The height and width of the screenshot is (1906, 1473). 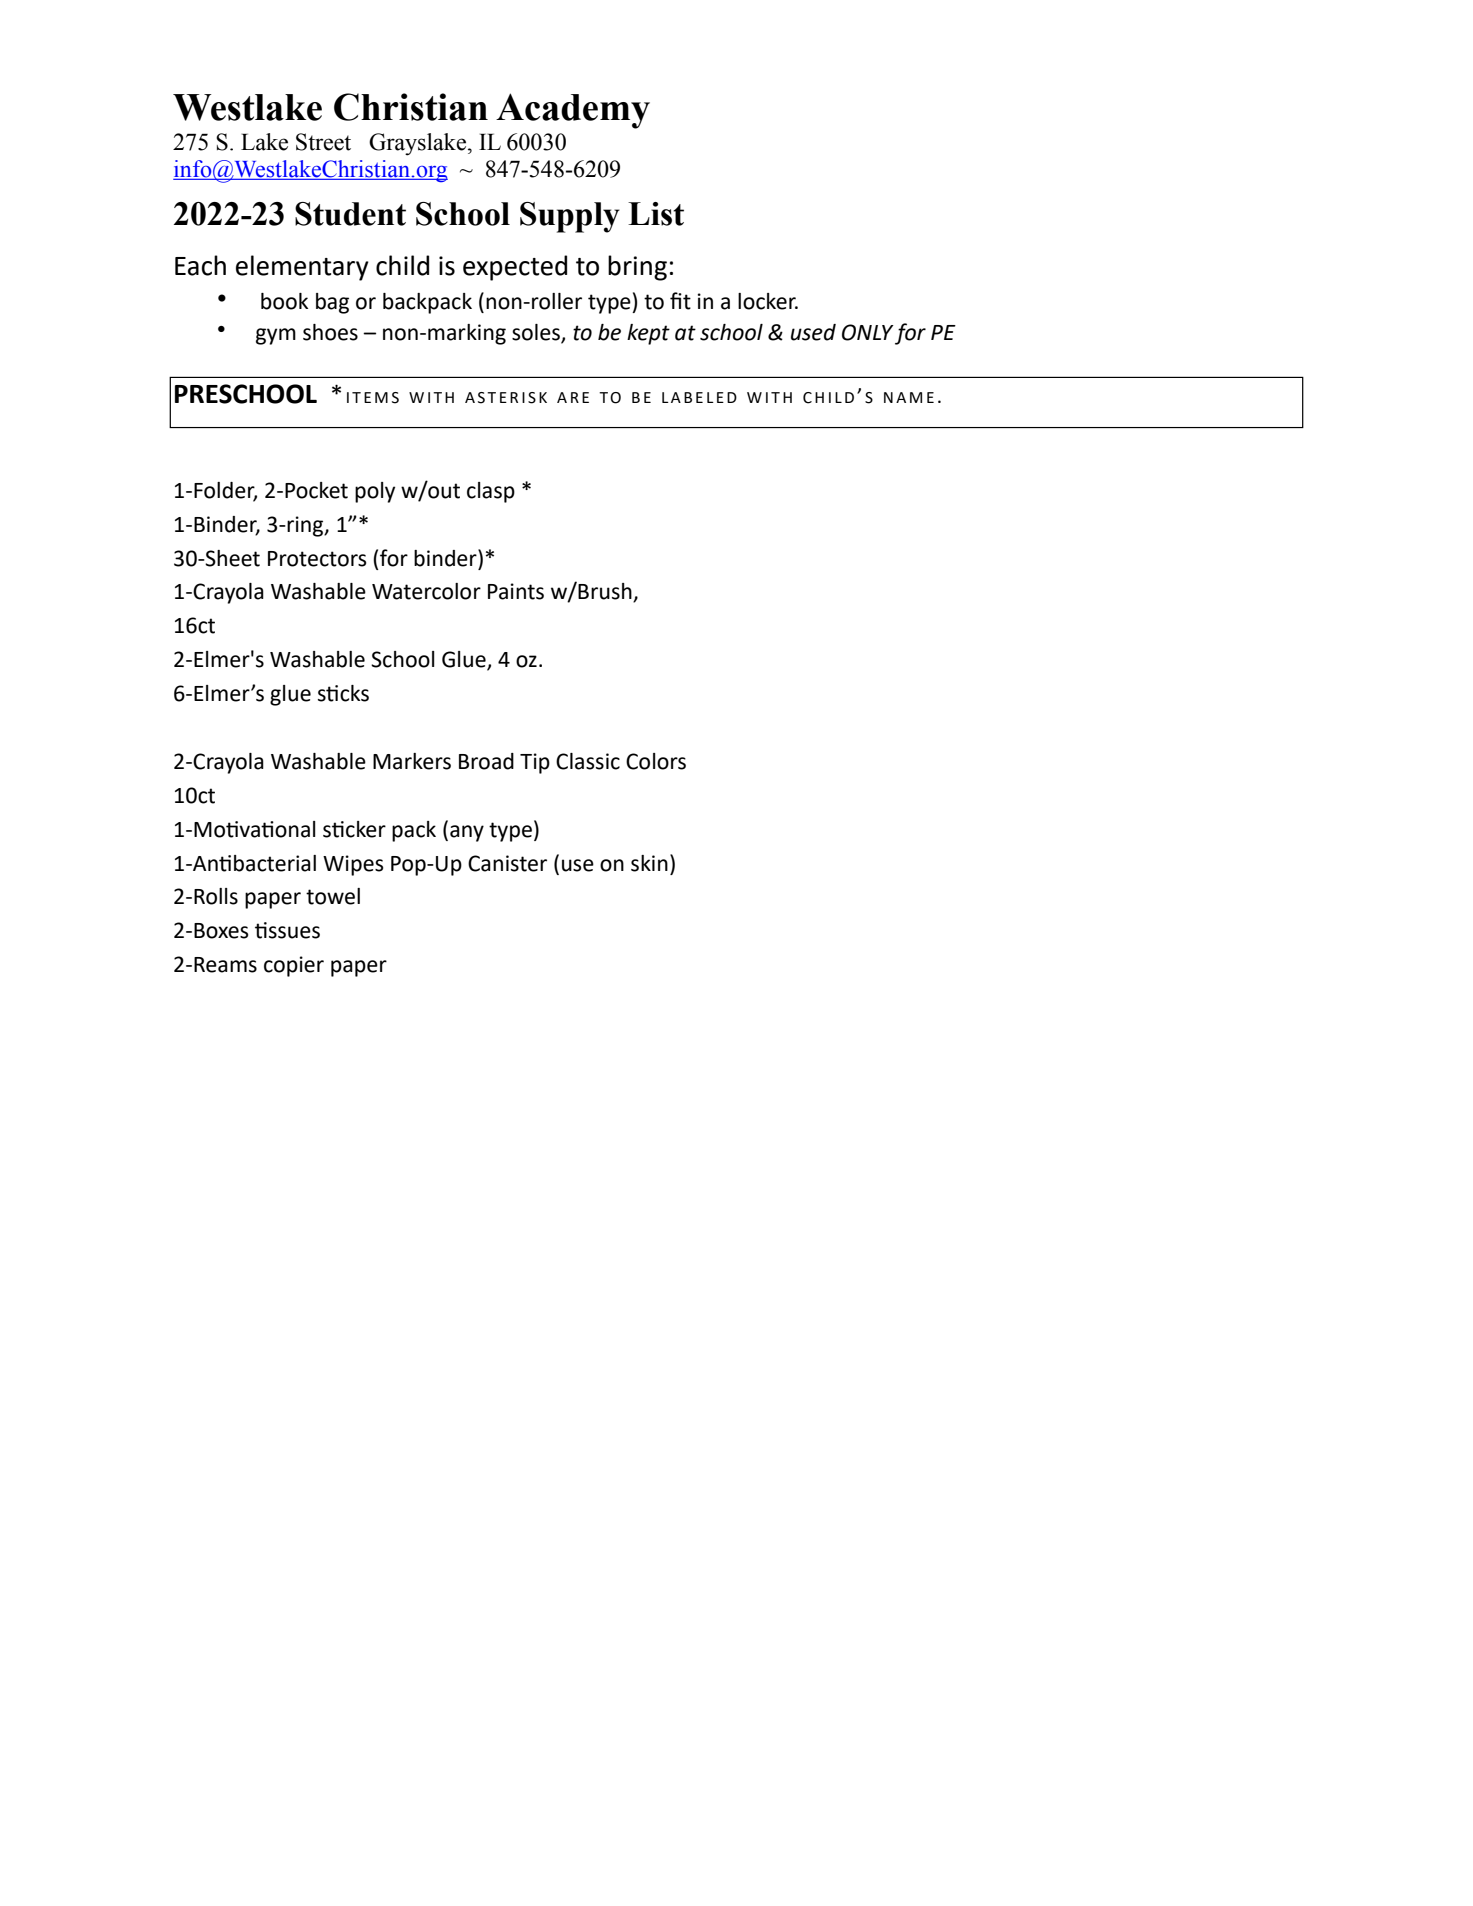 What do you see at coordinates (317, 559) in the screenshot?
I see `Protectors` at bounding box center [317, 559].
